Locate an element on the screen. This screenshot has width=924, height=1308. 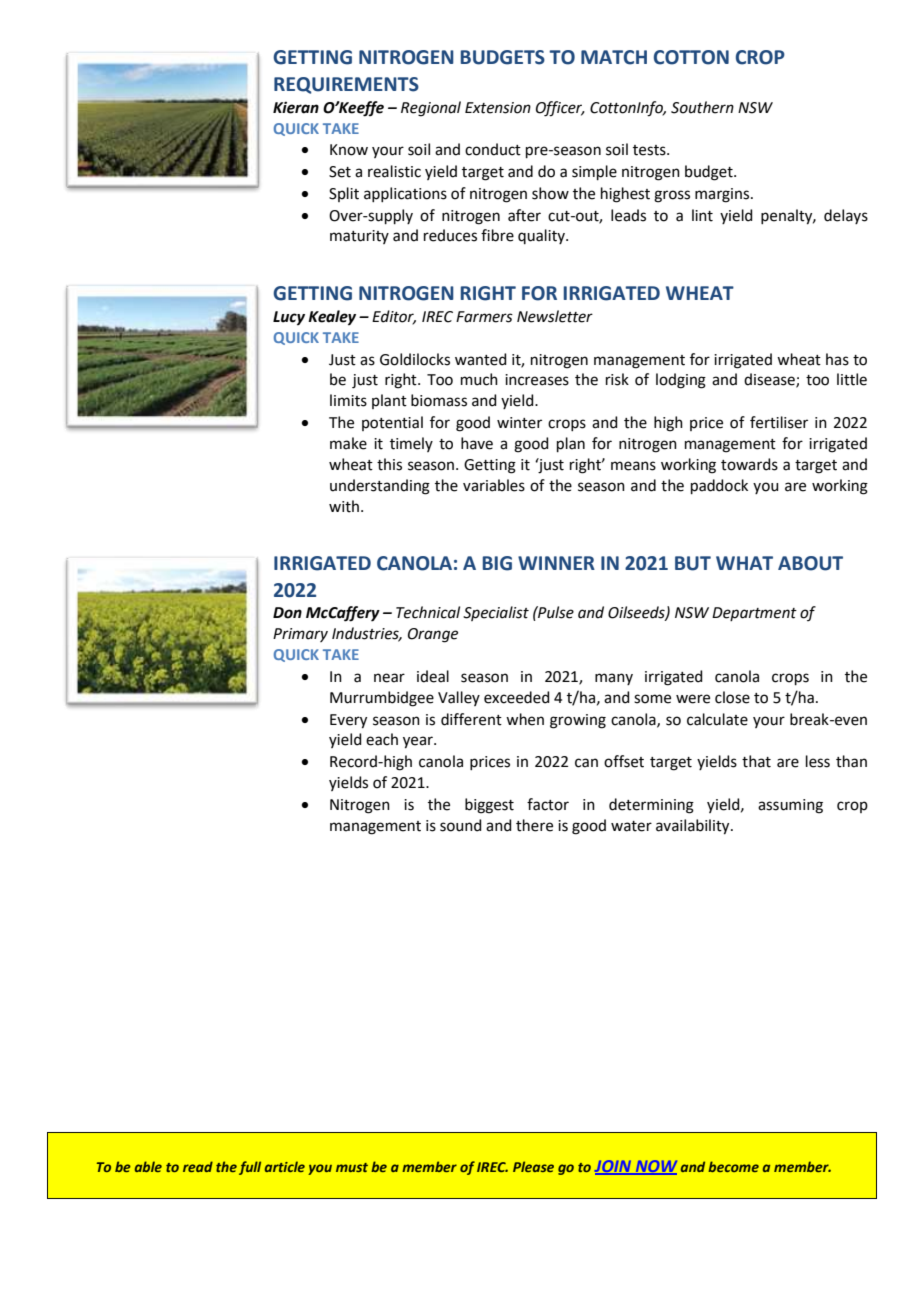
Don is located at coordinates (287, 613).
